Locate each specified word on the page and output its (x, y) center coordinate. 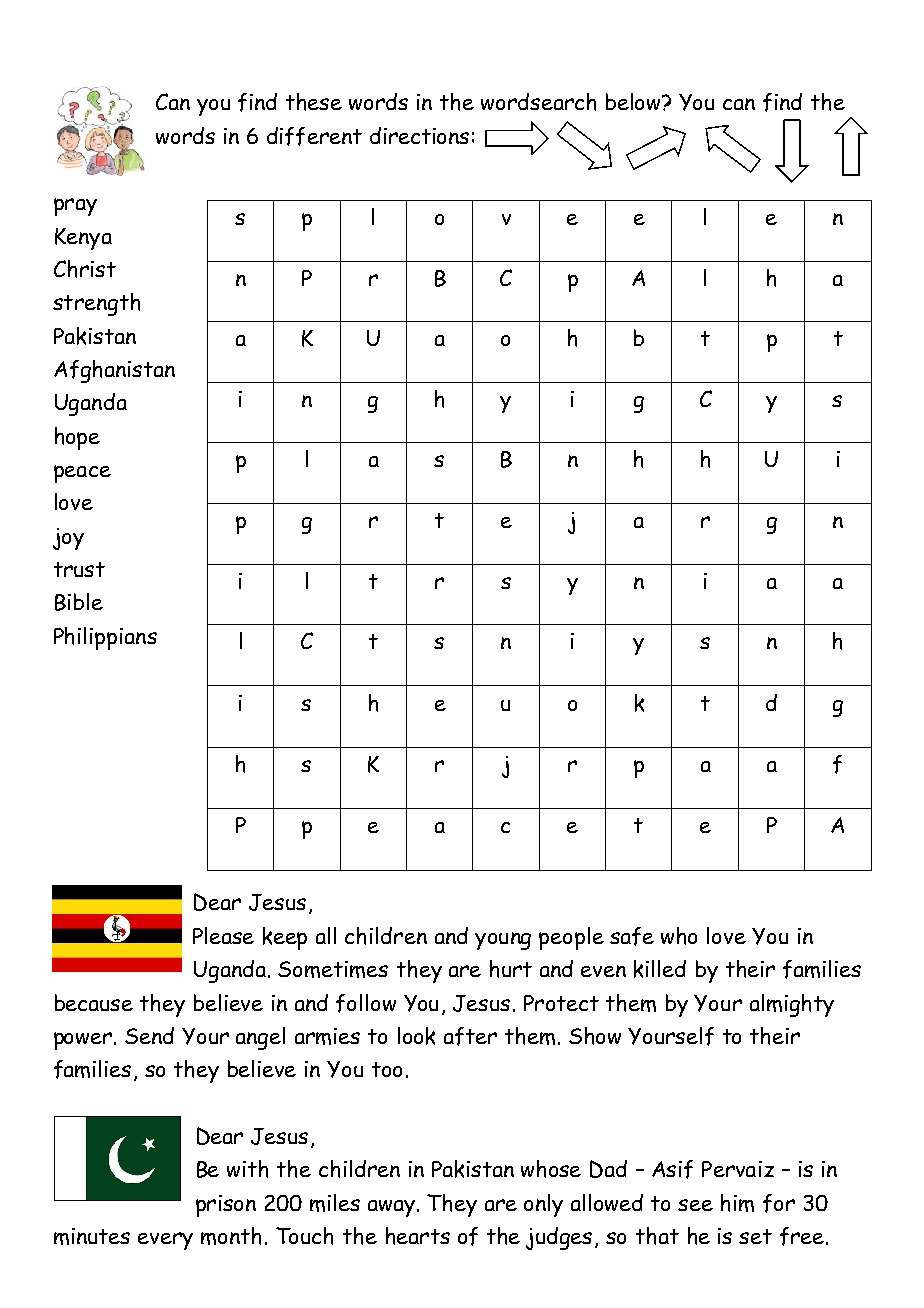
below (635, 101)
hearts (418, 1236)
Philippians (105, 638)
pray (75, 207)
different (314, 136)
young (503, 941)
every (165, 1241)
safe (632, 936)
